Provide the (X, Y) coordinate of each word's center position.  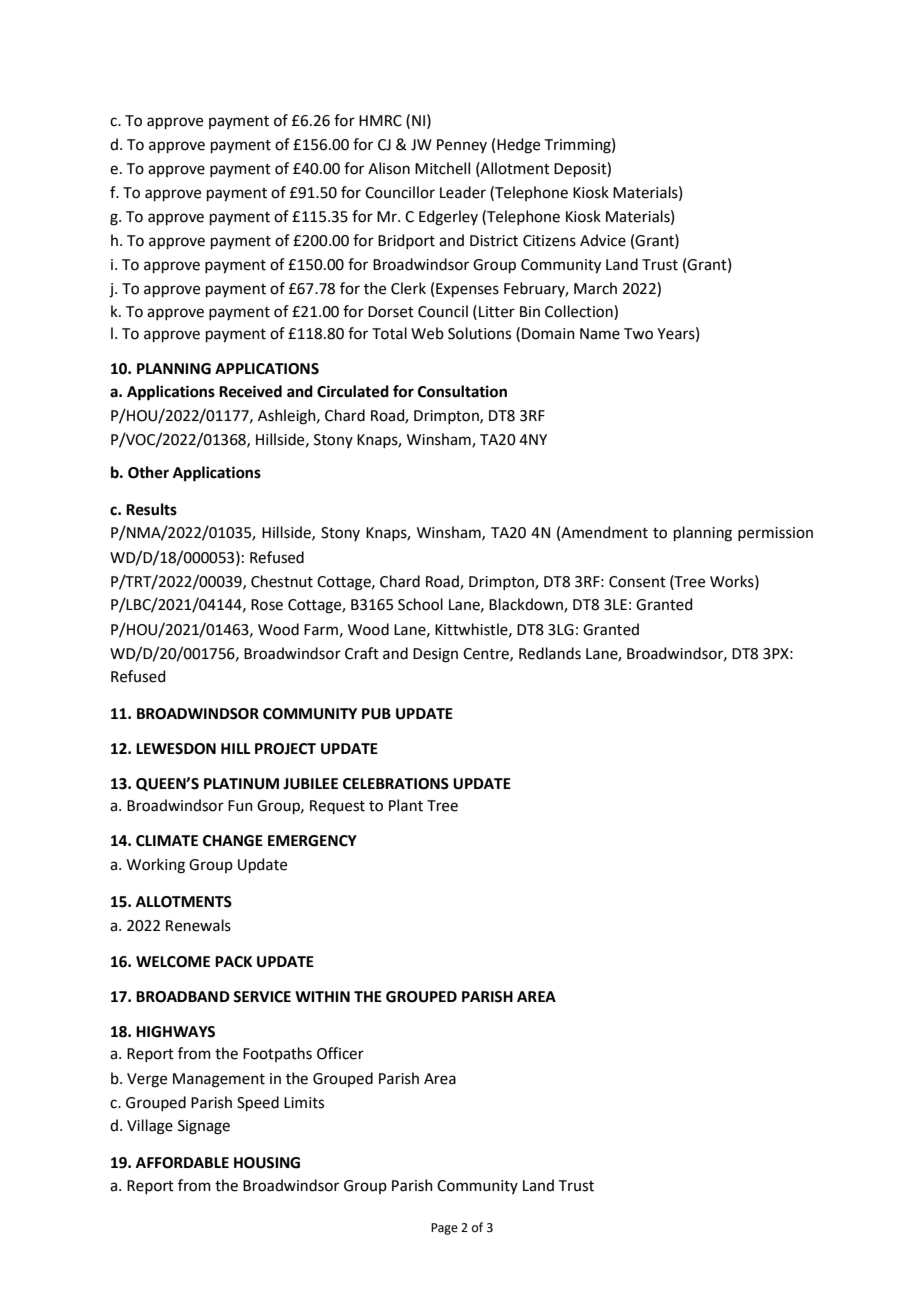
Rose (267, 605)
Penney (462, 146)
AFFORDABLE (182, 1163)
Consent (637, 582)
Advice (603, 240)
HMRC (380, 121)
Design (435, 655)
